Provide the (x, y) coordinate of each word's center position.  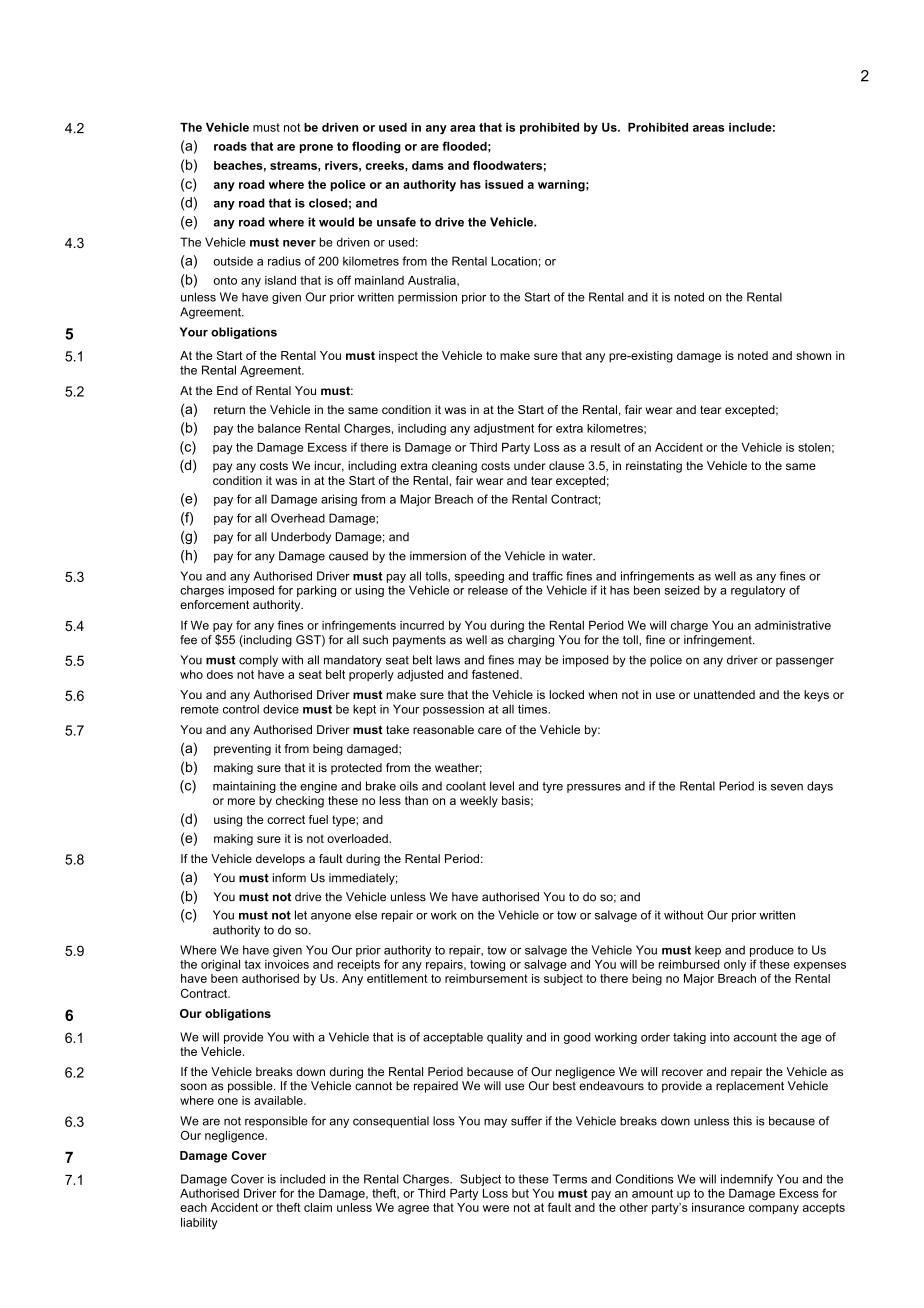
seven (787, 787)
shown (813, 355)
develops (280, 860)
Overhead (298, 518)
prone (316, 148)
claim (318, 1207)
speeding (479, 577)
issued (504, 184)
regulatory (758, 591)
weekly (479, 802)
